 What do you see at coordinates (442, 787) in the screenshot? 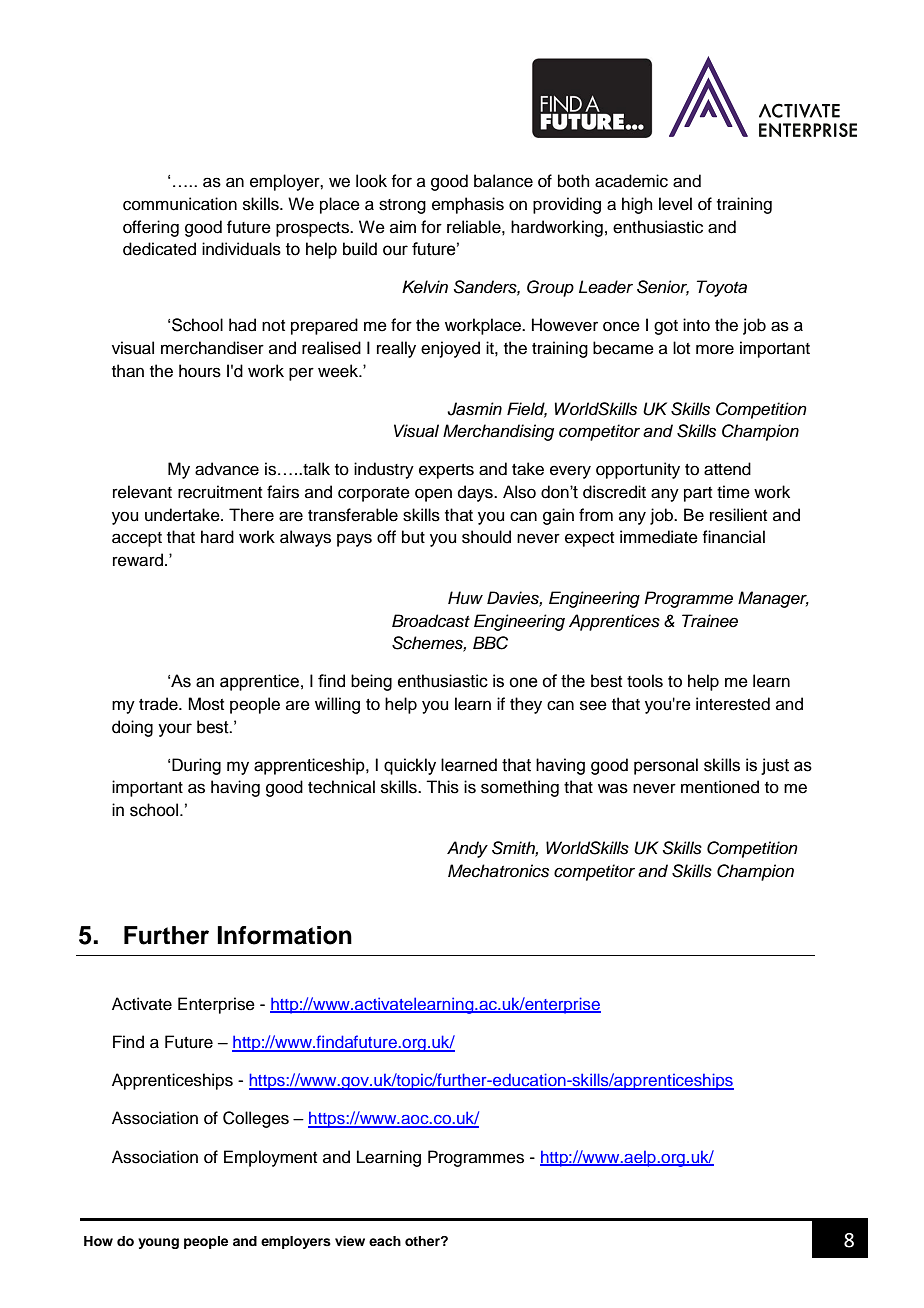
I see `This` at bounding box center [442, 787].
